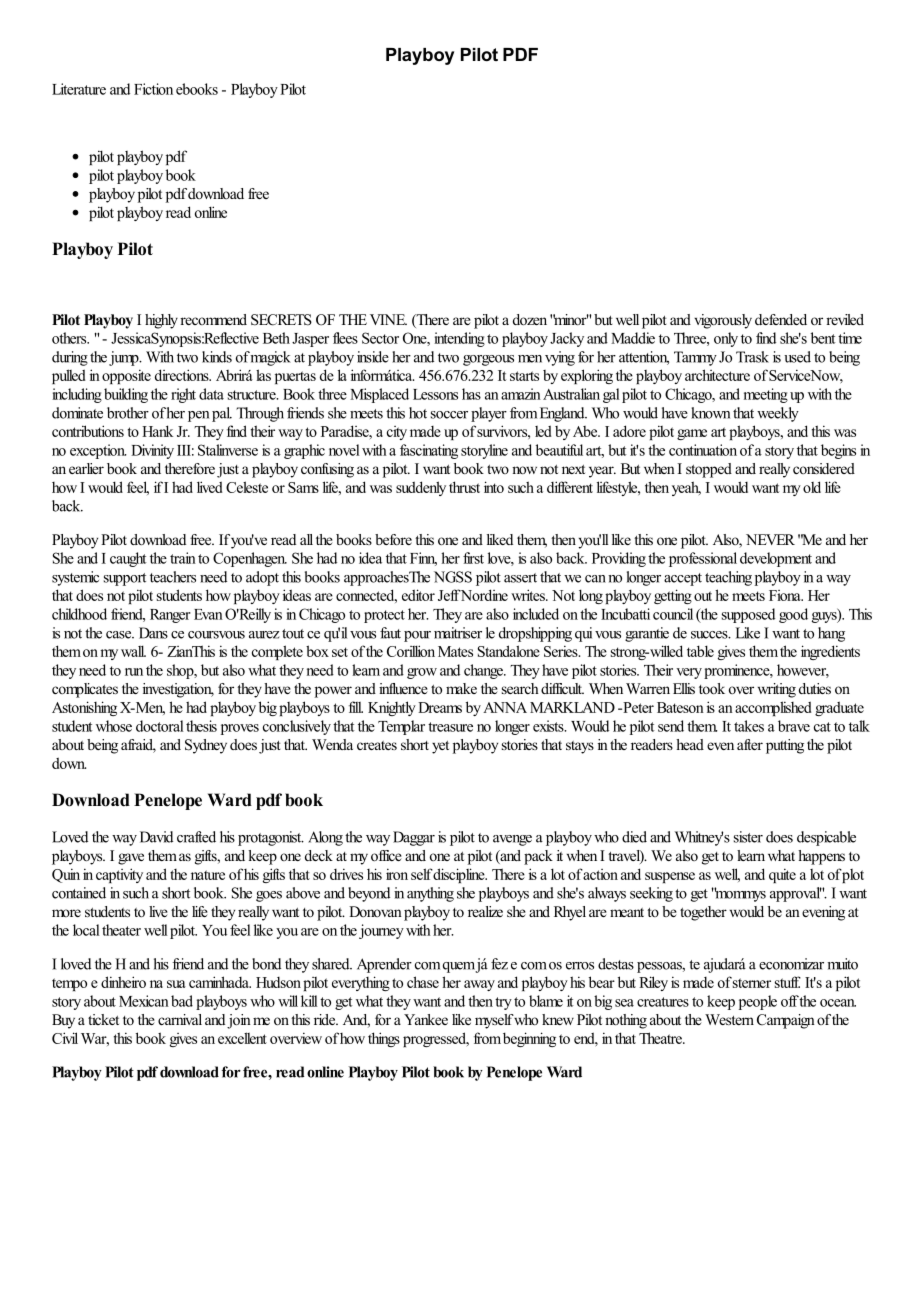 Image resolution: width=924 pixels, height=1308 pixels. Describe the element at coordinates (144, 1001) in the image. I see `Mexican` at that location.
